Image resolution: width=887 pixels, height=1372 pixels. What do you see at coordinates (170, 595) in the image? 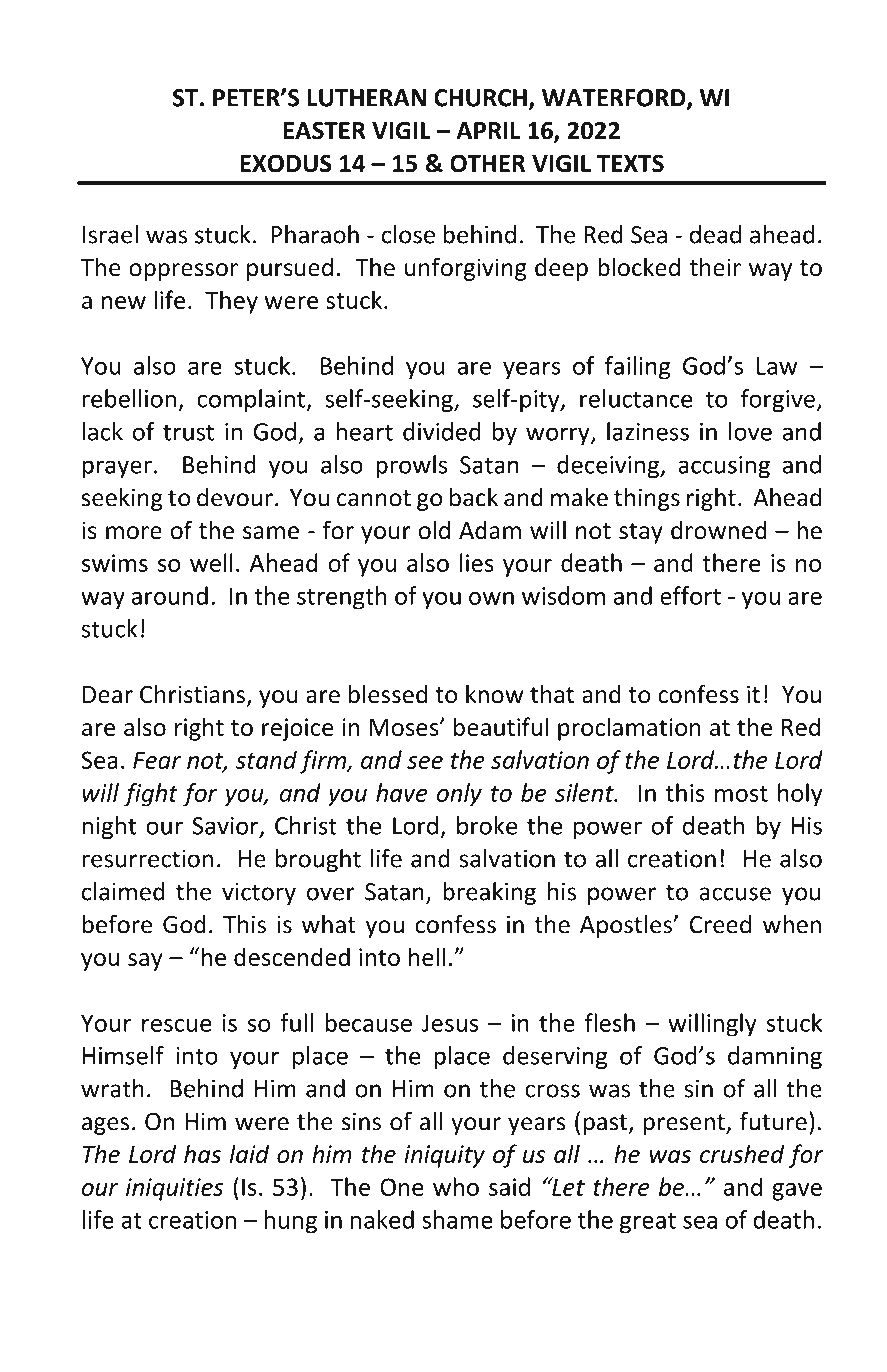
I see `around` at bounding box center [170, 595].
